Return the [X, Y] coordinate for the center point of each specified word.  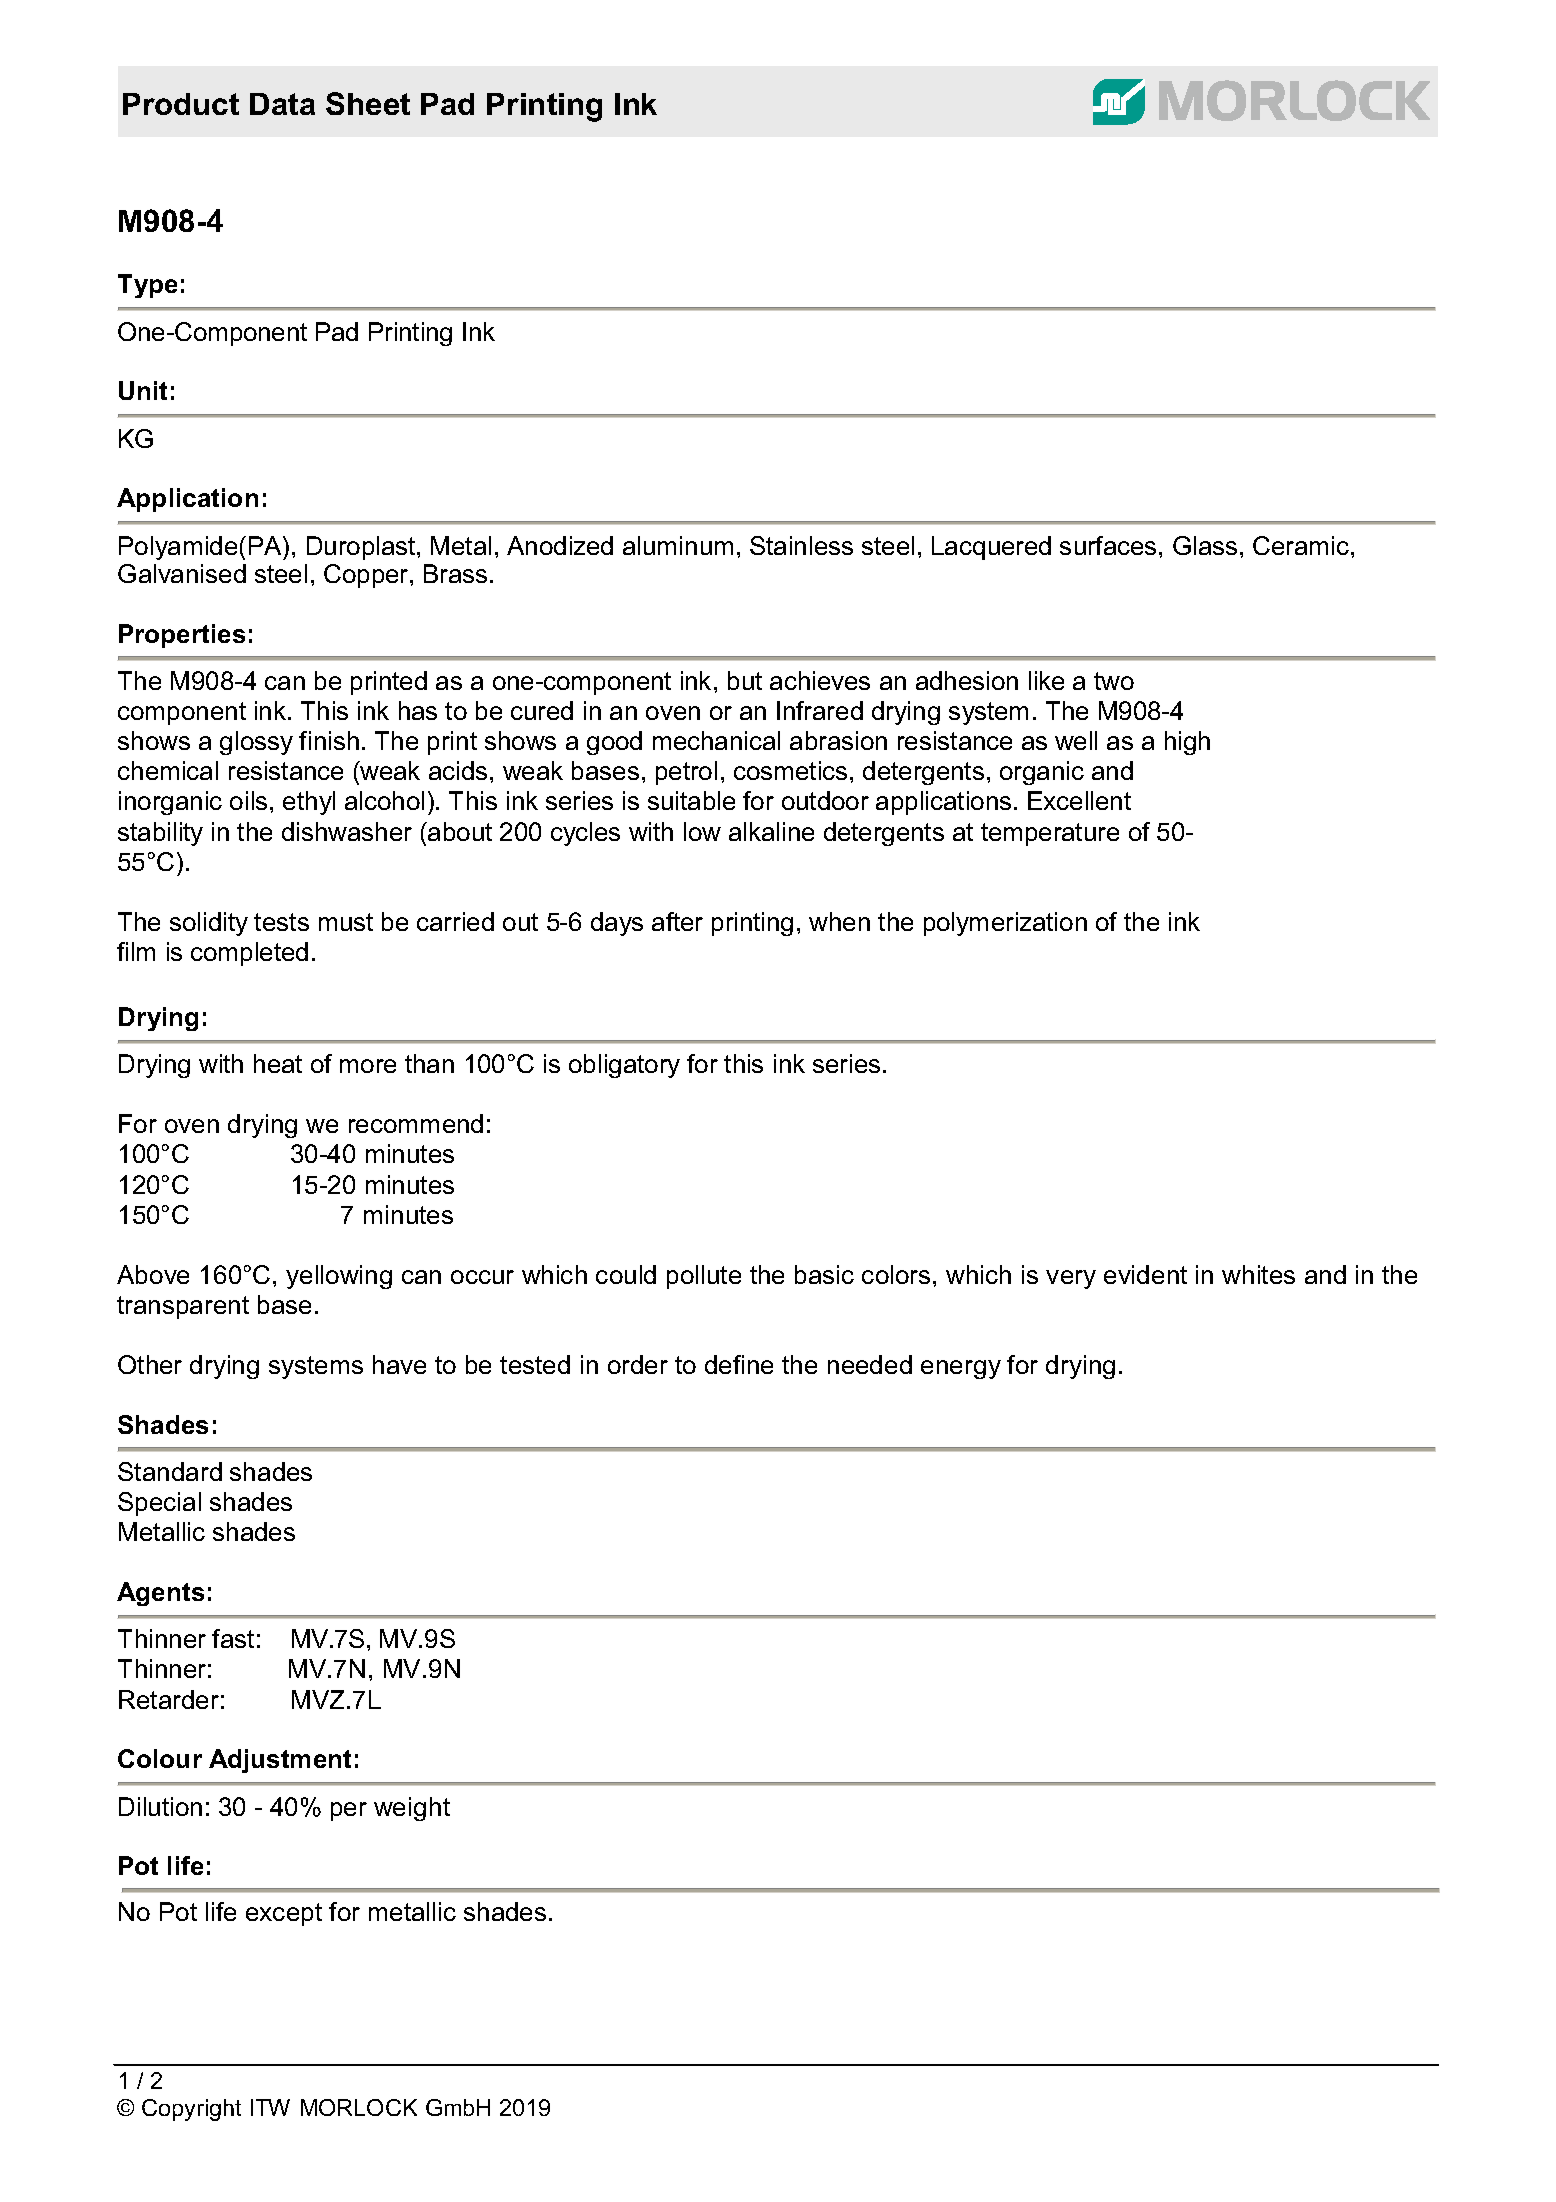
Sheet [368, 103]
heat [278, 1063]
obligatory [624, 1066]
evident [1145, 1274]
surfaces [1108, 545]
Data [282, 104]
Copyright [191, 2110]
